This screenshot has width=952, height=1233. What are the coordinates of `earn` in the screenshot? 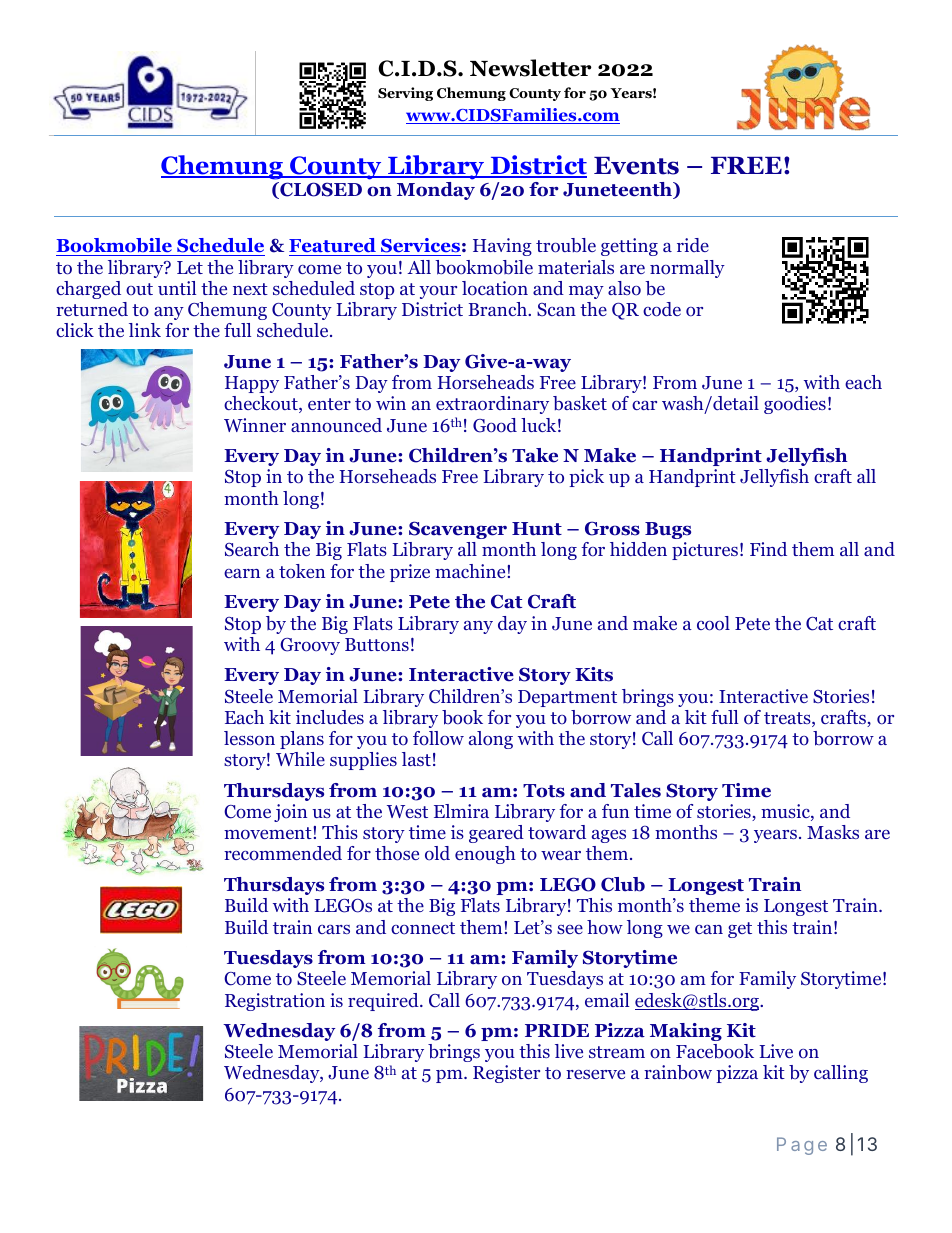 It's located at (242, 573).
